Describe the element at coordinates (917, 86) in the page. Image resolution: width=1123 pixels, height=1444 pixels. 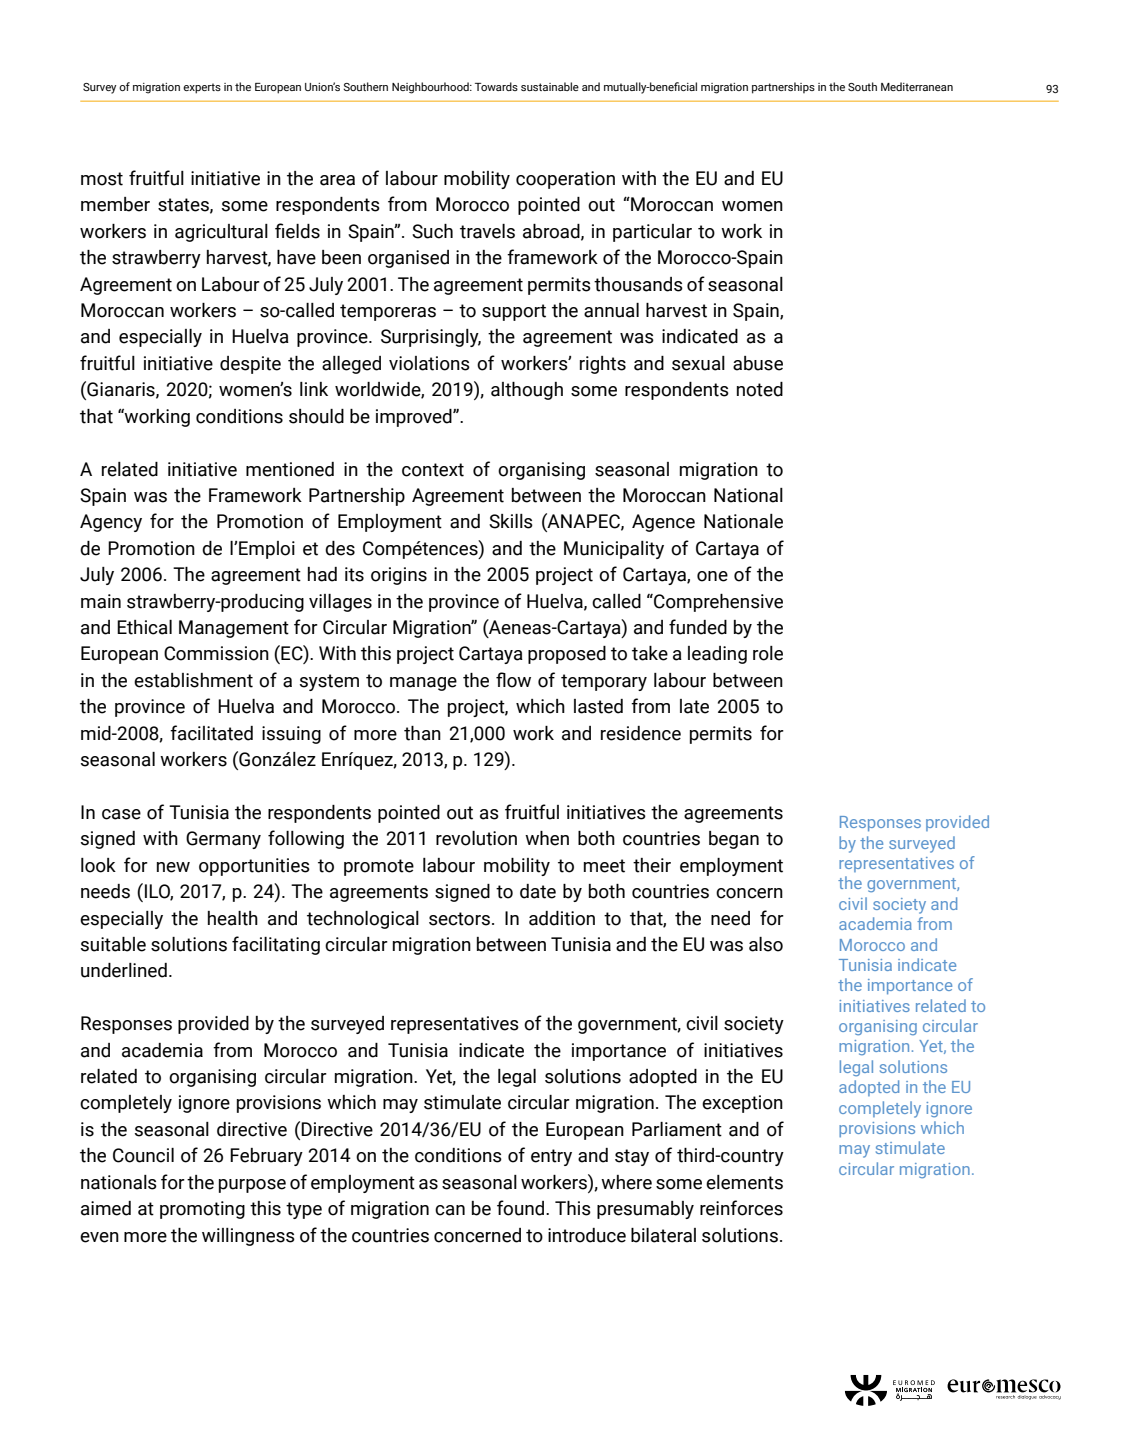
I see `Mediterranean` at that location.
